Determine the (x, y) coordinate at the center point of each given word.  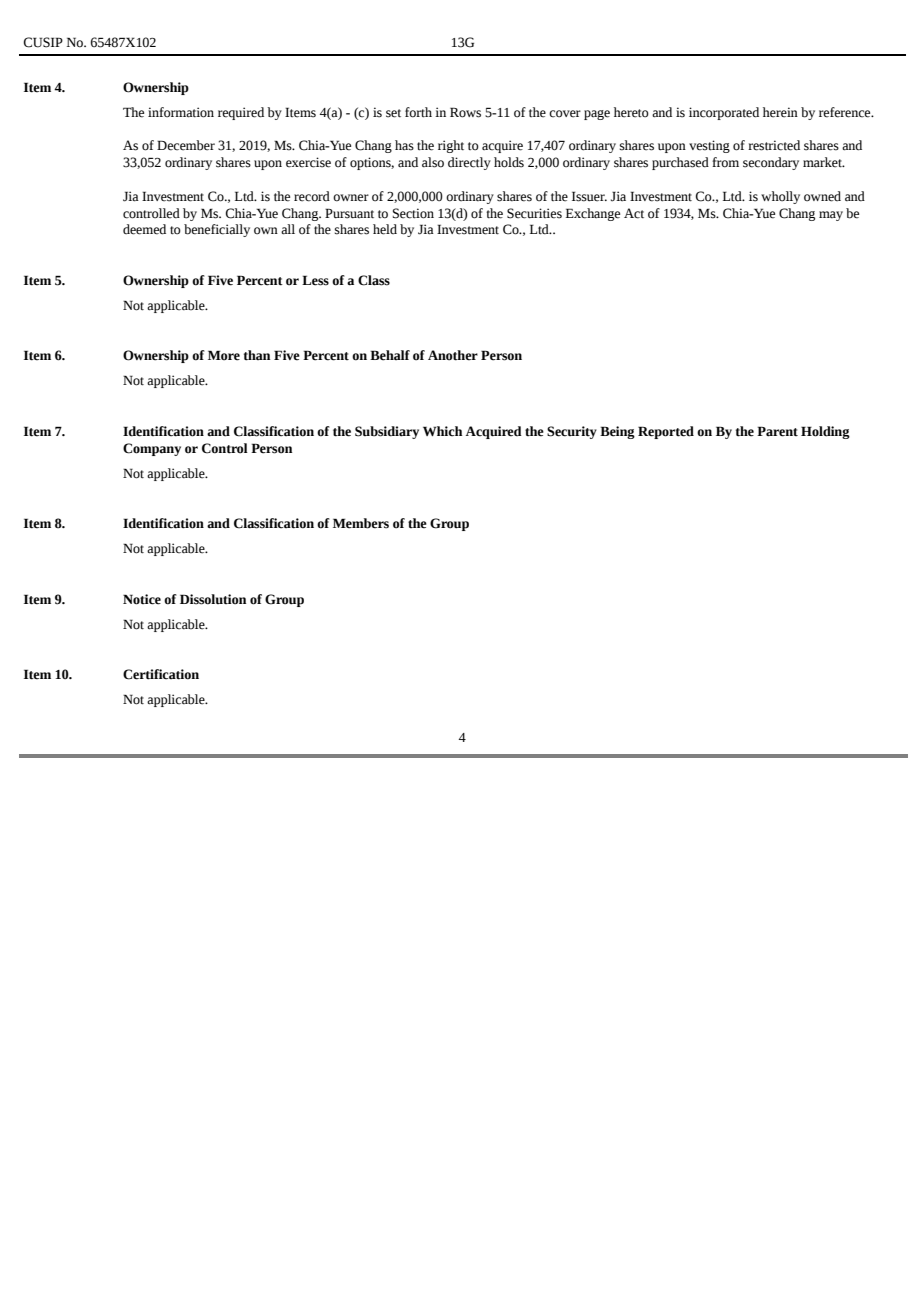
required (241, 113)
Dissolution (213, 599)
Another (453, 355)
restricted (774, 145)
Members (361, 523)
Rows (465, 112)
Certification (161, 674)
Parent (777, 431)
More (224, 355)
